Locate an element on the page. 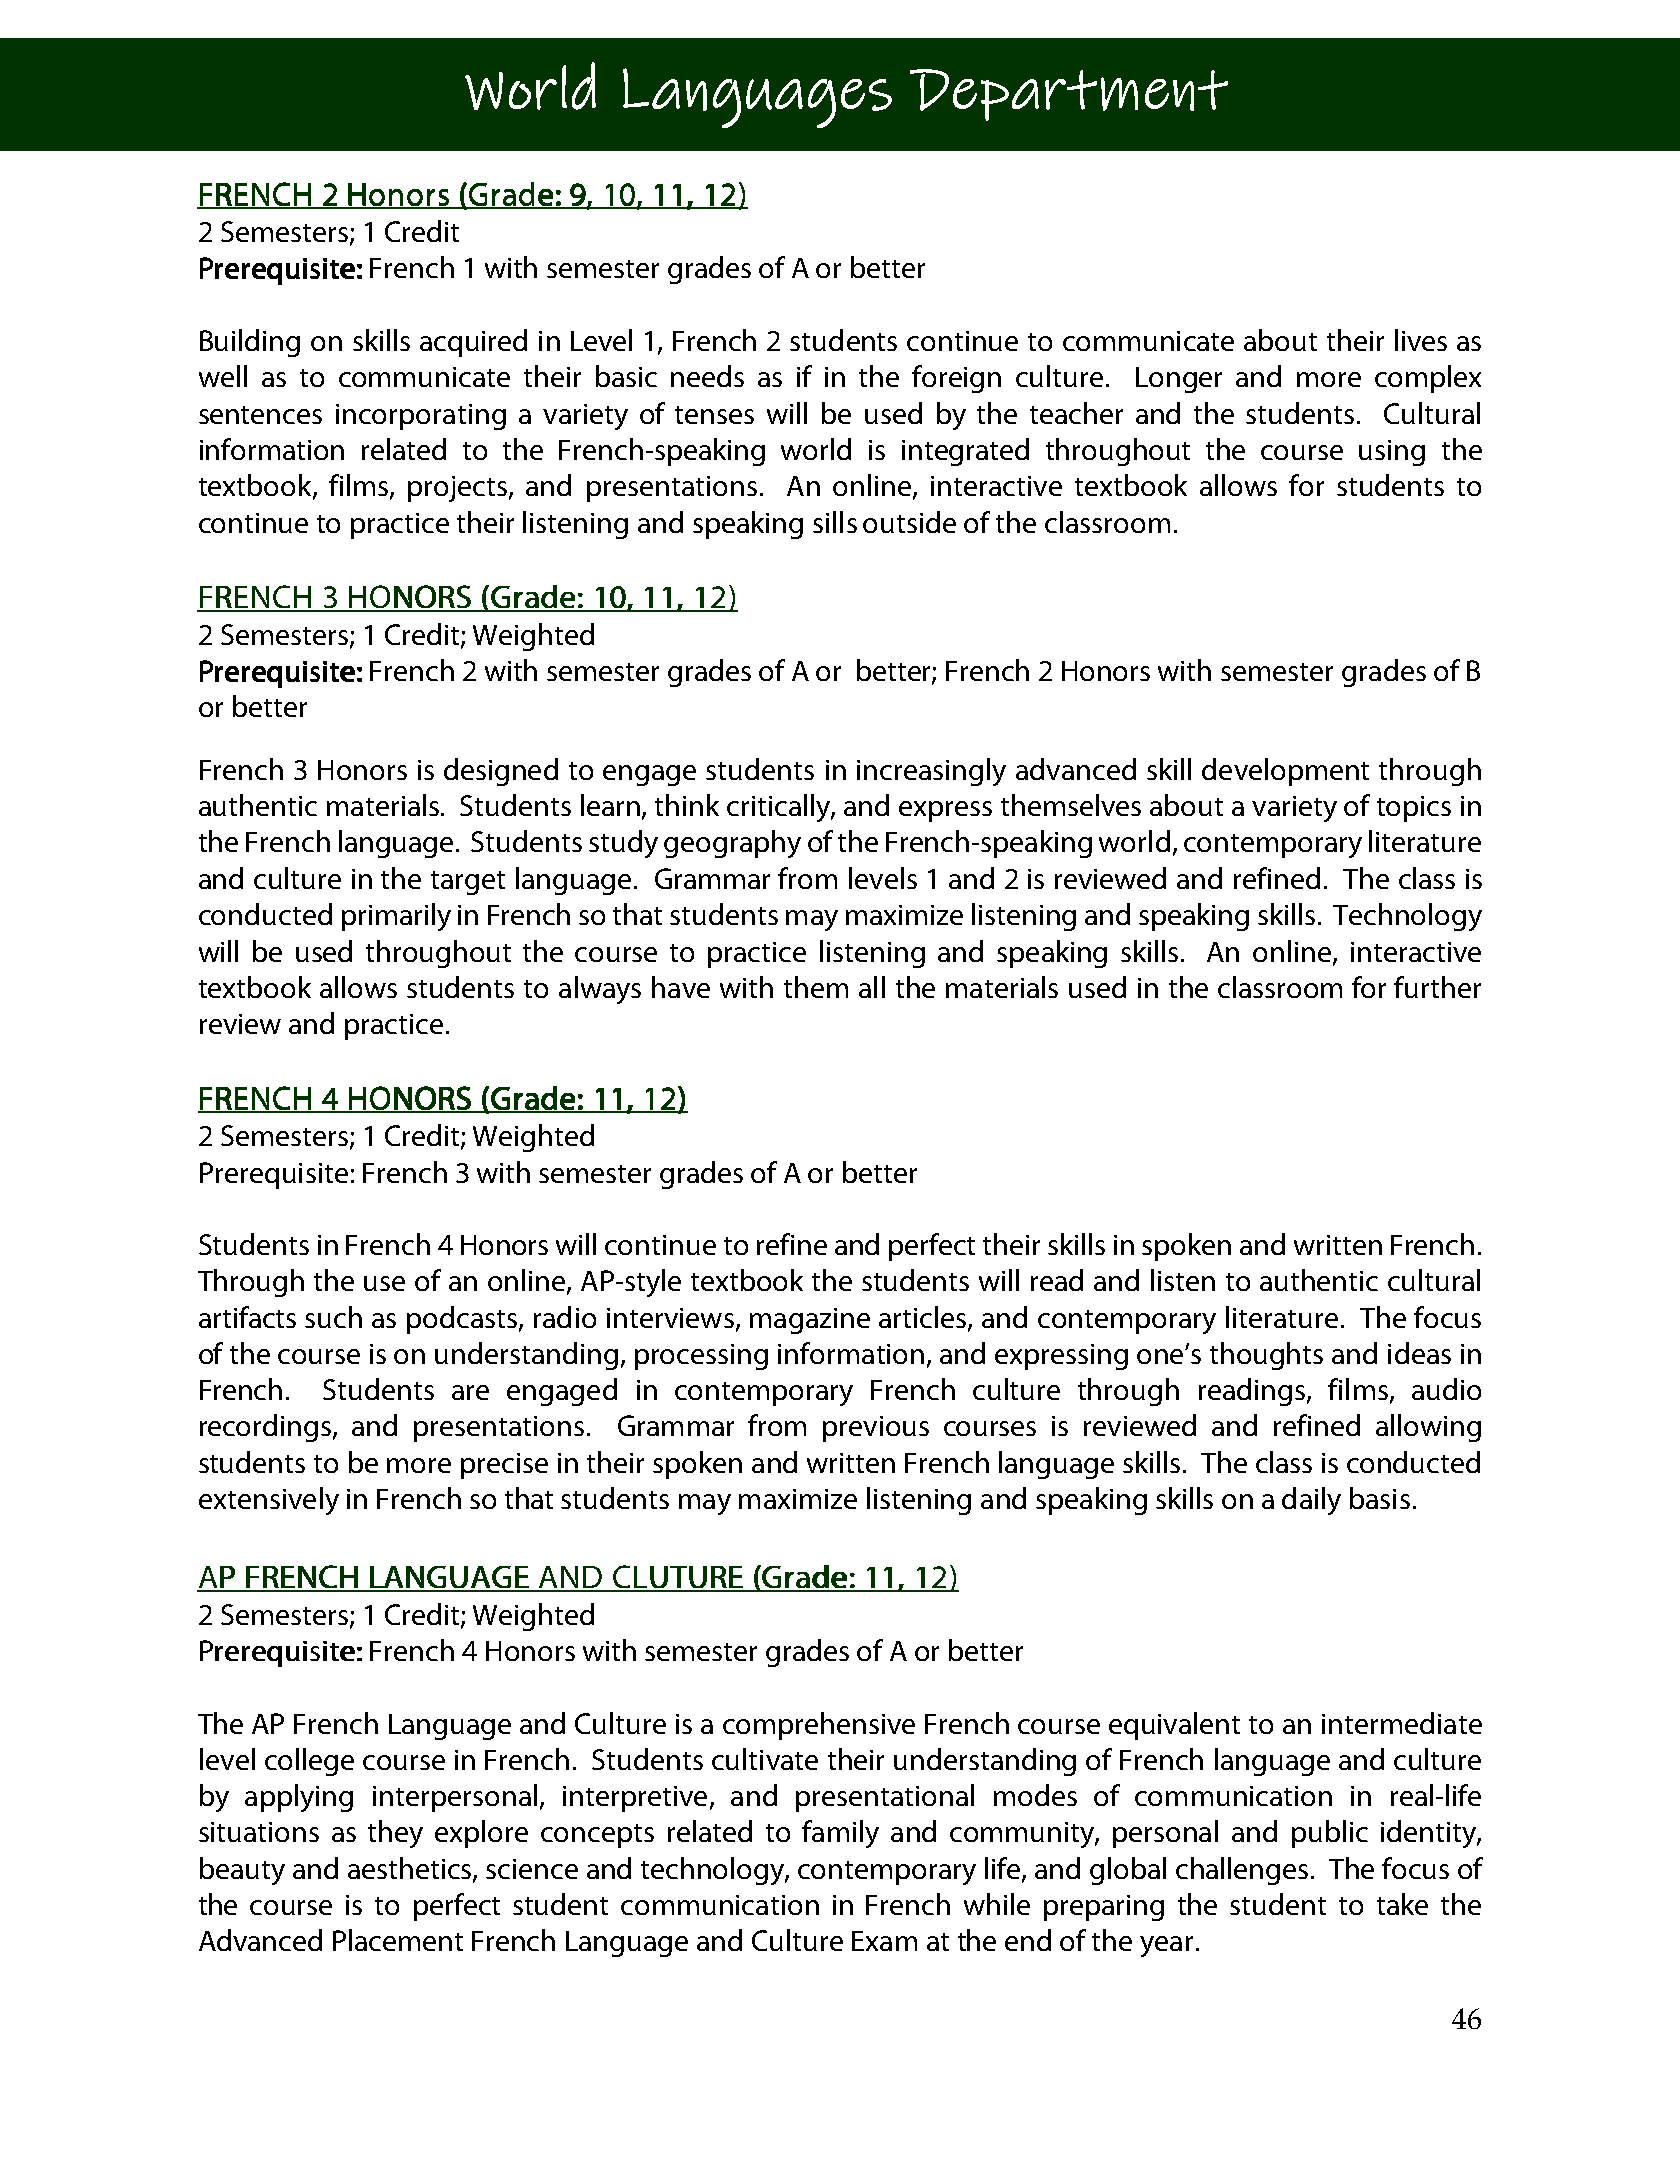 The image size is (1680, 2174). such is located at coordinates (333, 1317).
